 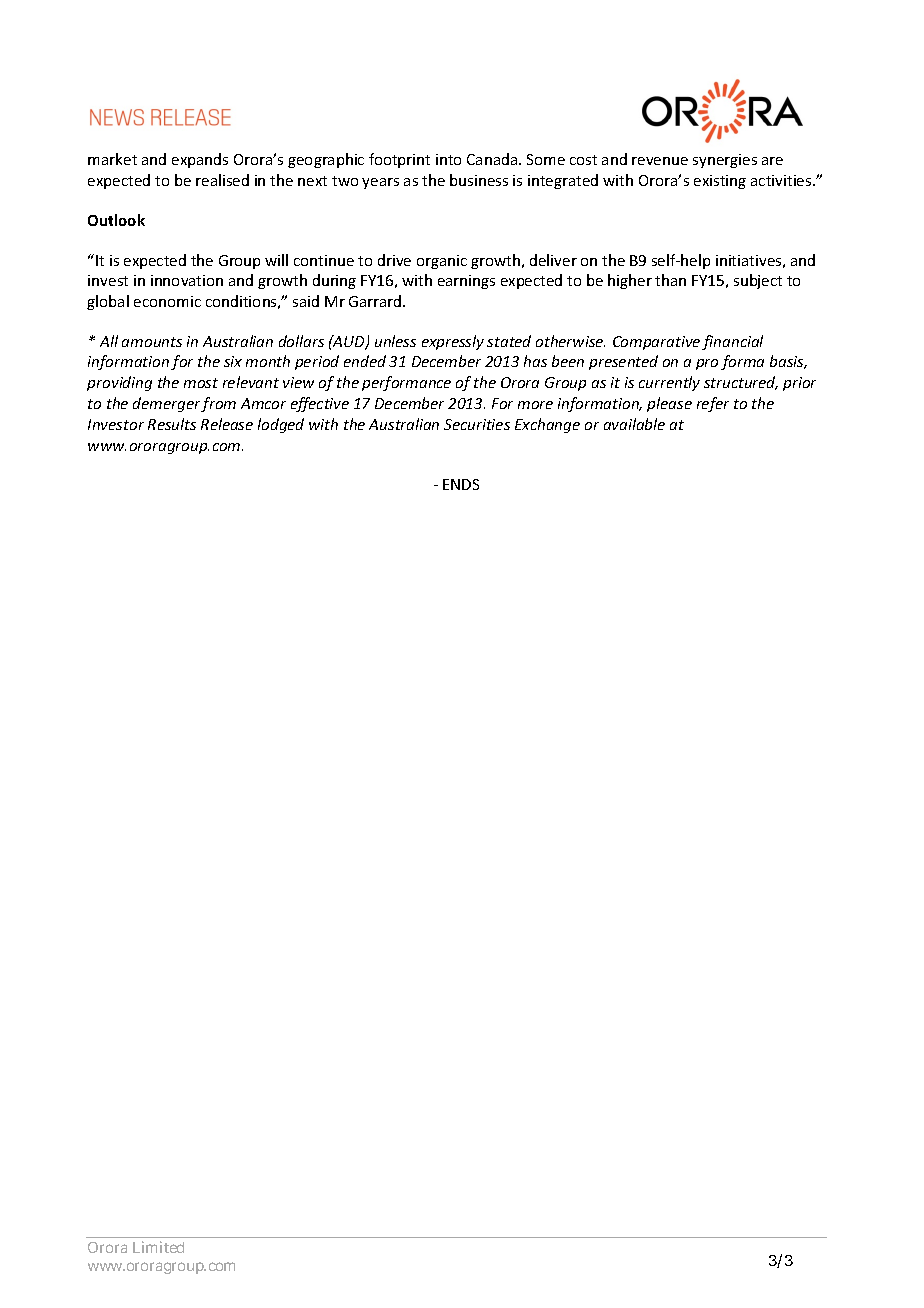 What do you see at coordinates (669, 404) in the document?
I see `please` at bounding box center [669, 404].
